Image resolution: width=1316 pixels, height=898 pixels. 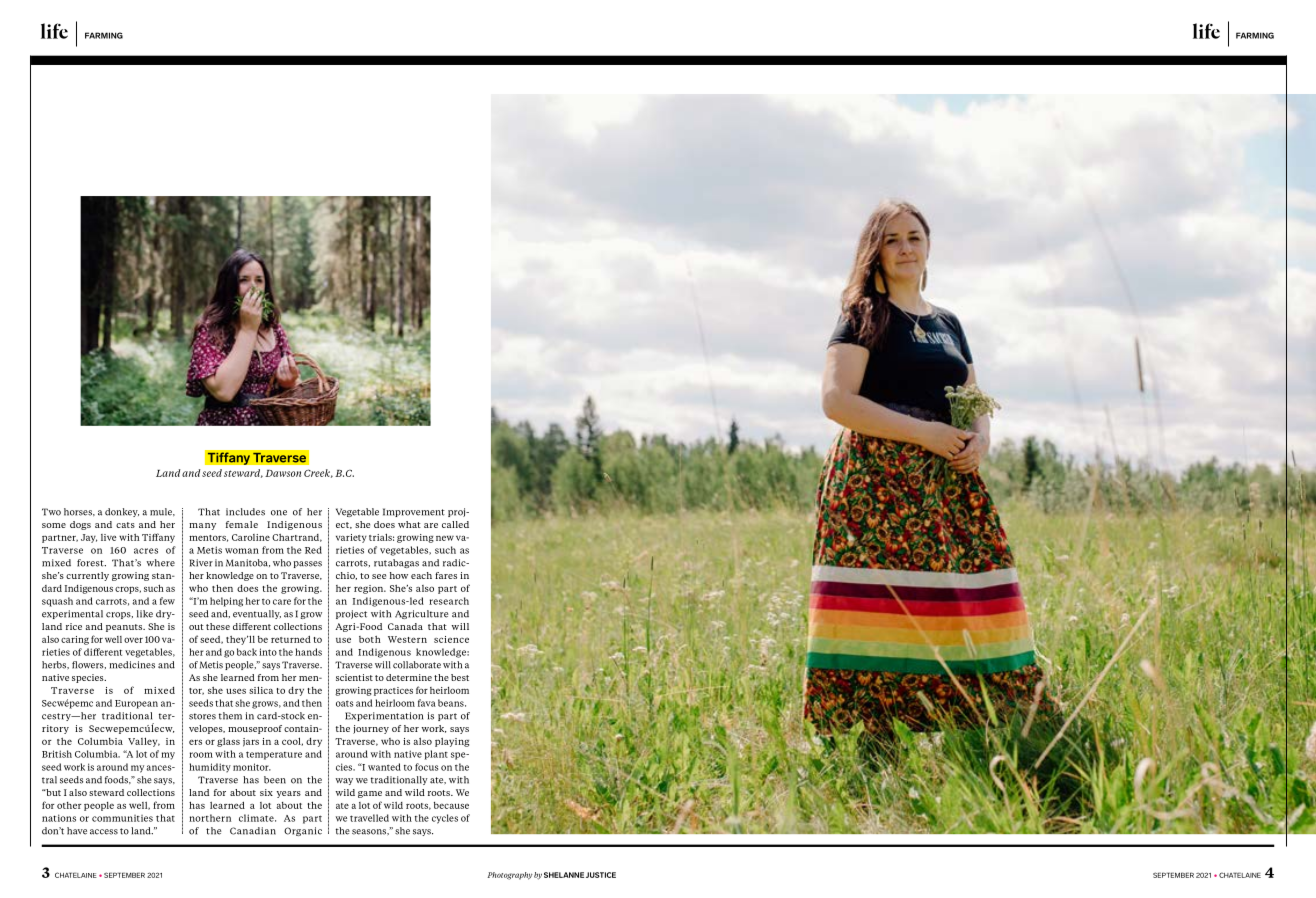 I want to click on Dawson, so click(x=283, y=473).
